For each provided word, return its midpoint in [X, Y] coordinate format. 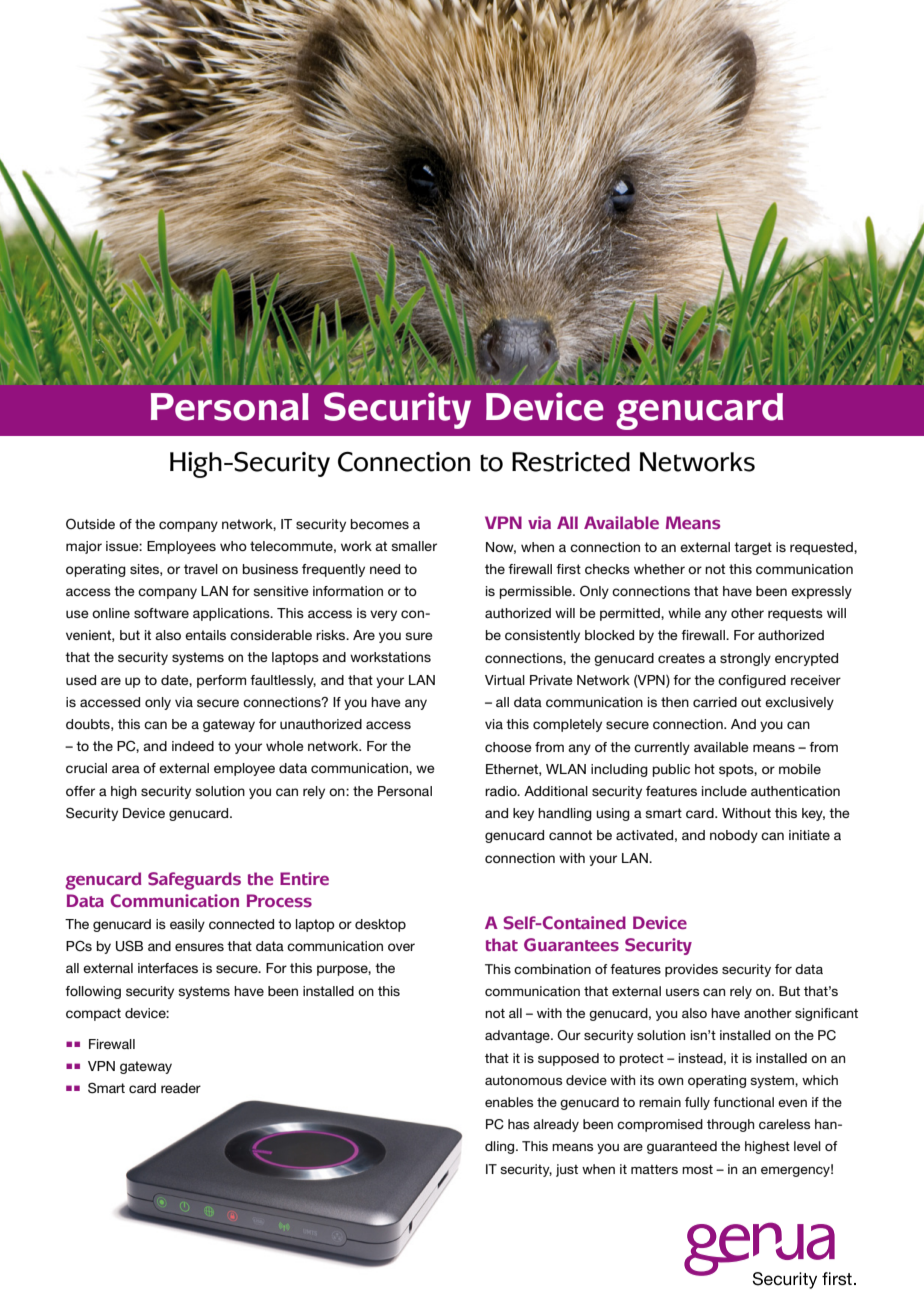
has [518, 1124]
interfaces [168, 968]
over [401, 947]
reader [181, 1088]
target [753, 548]
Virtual [505, 680]
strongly [745, 659]
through [730, 1125]
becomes [380, 524]
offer [80, 791]
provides [691, 970]
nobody [734, 836]
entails [205, 635]
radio [502, 791]
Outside [90, 524]
